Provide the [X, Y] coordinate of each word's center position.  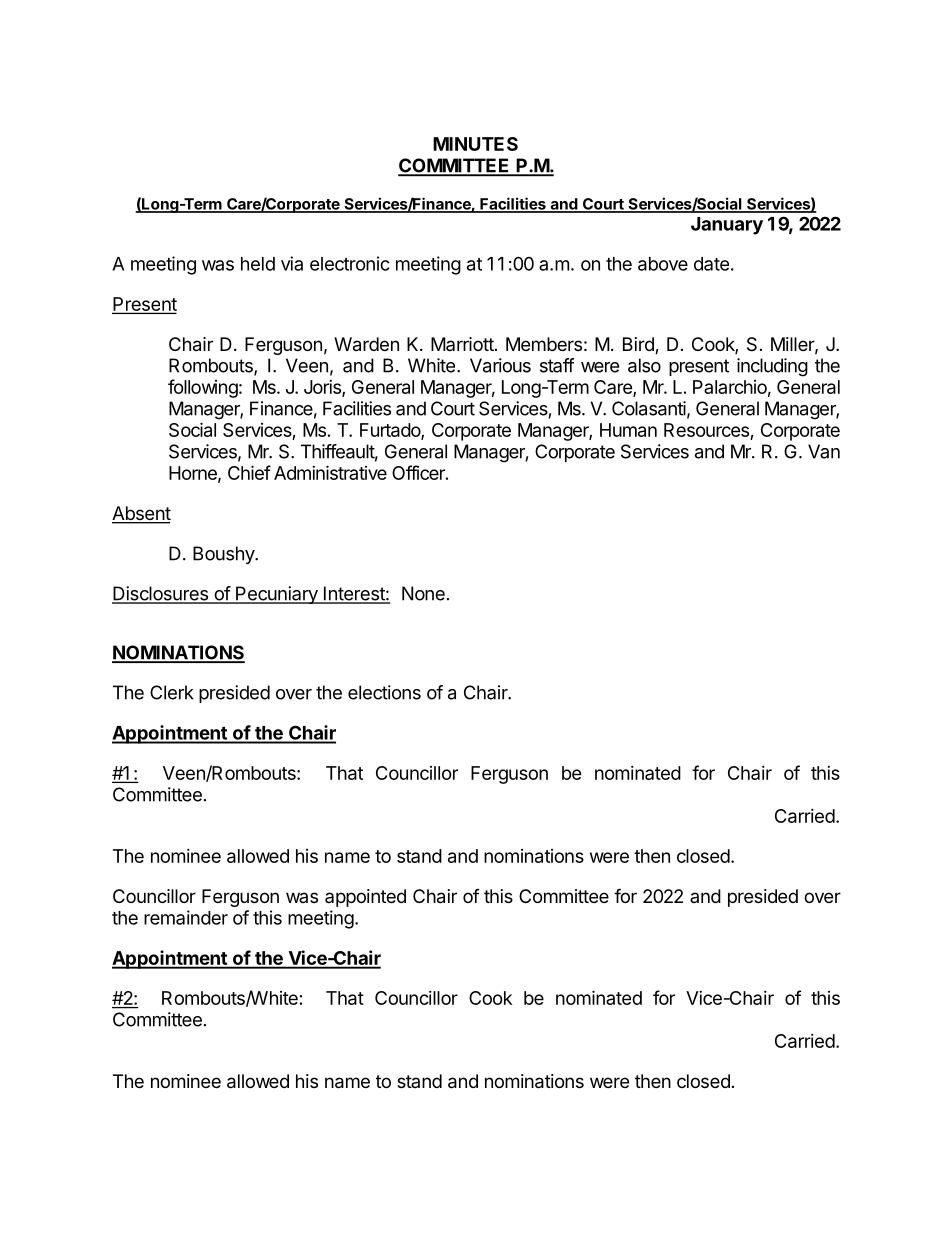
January [727, 226]
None [423, 593]
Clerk [172, 692]
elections [384, 692]
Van [824, 451]
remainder [186, 917]
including [772, 367]
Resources [707, 431]
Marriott [462, 344]
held [258, 264]
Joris [323, 388]
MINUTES [475, 144]
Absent [141, 514]
